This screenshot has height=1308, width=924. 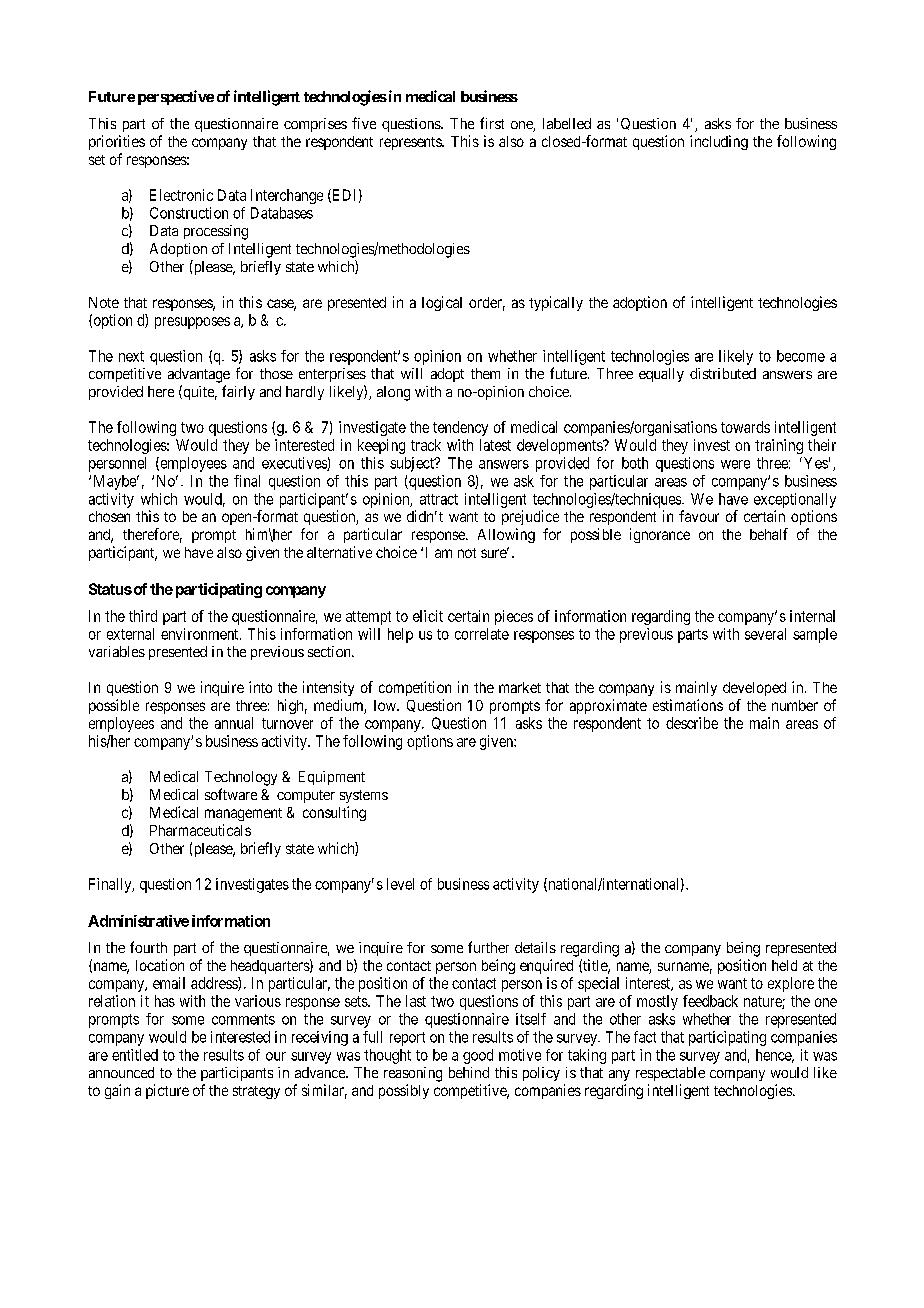 What do you see at coordinates (670, 1074) in the screenshot?
I see `respectable` at bounding box center [670, 1074].
